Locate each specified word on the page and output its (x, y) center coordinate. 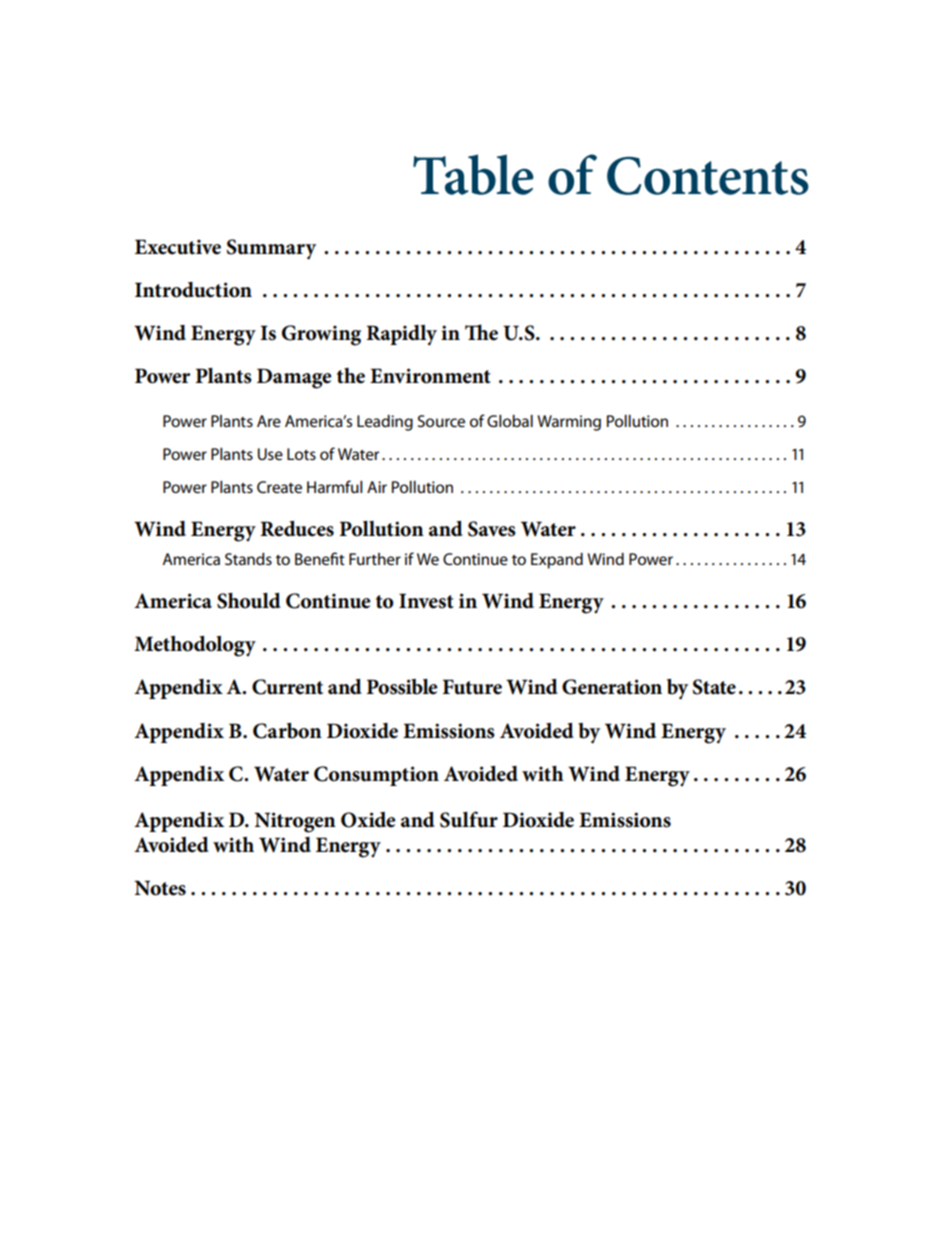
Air (377, 487)
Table (473, 174)
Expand (557, 561)
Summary (271, 249)
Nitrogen (295, 822)
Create (279, 487)
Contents (708, 176)
